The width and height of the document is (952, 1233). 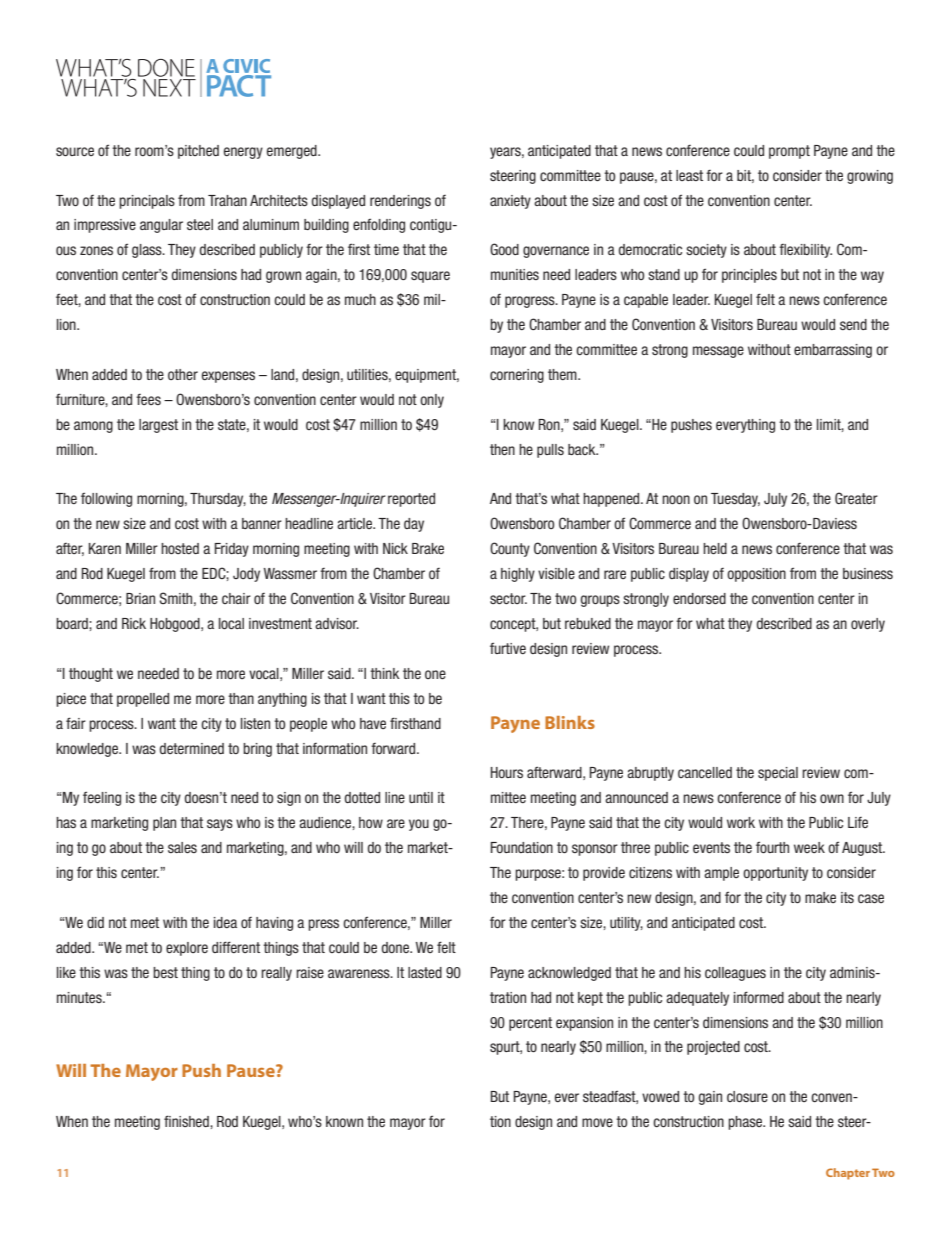 What do you see at coordinates (597, 1122) in the document?
I see `move` at bounding box center [597, 1122].
